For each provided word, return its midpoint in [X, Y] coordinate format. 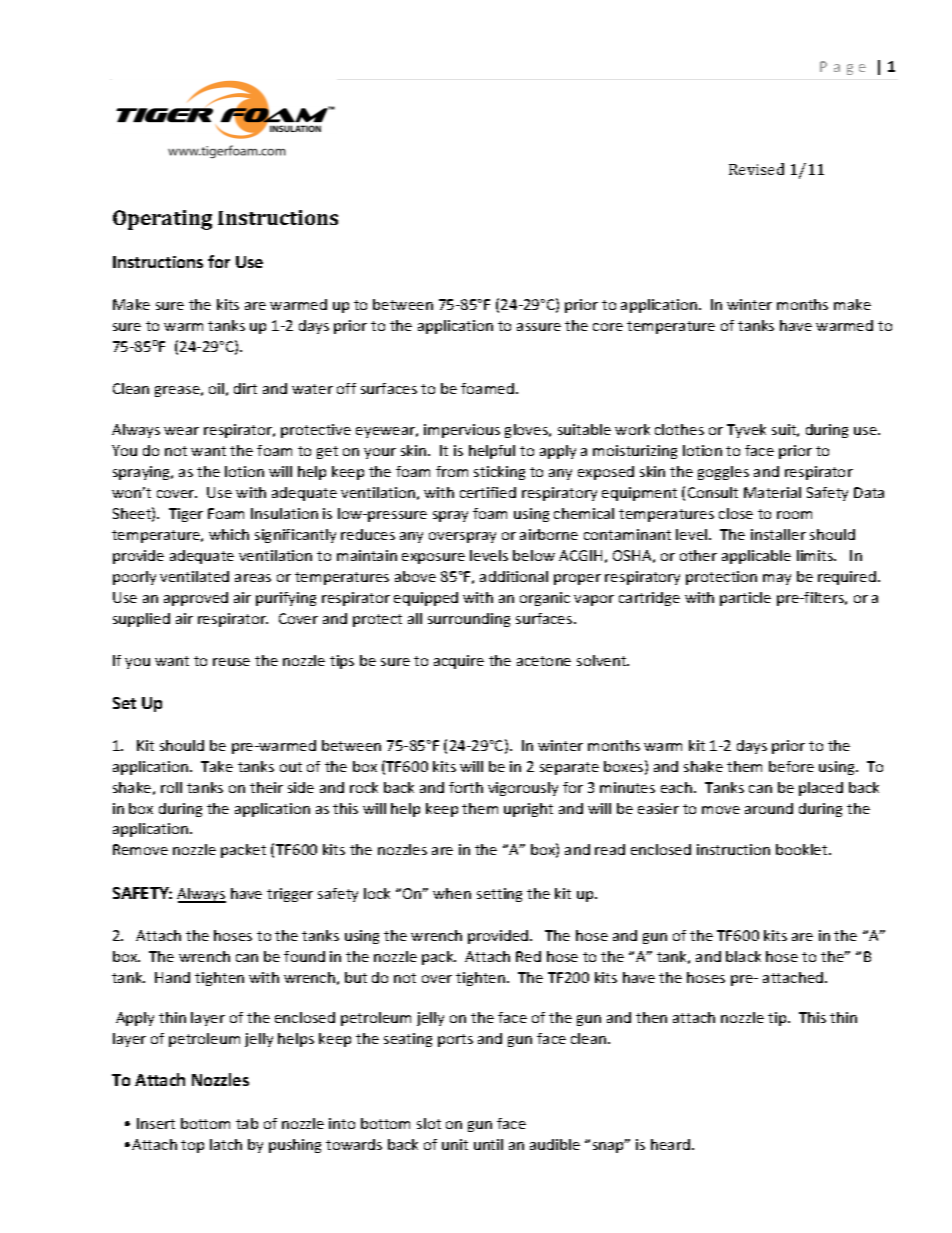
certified [488, 492]
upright [528, 810]
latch [226, 1144]
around [769, 808]
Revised [756, 169]
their [266, 787]
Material [772, 492]
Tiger [186, 515]
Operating [162, 220]
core [608, 327]
